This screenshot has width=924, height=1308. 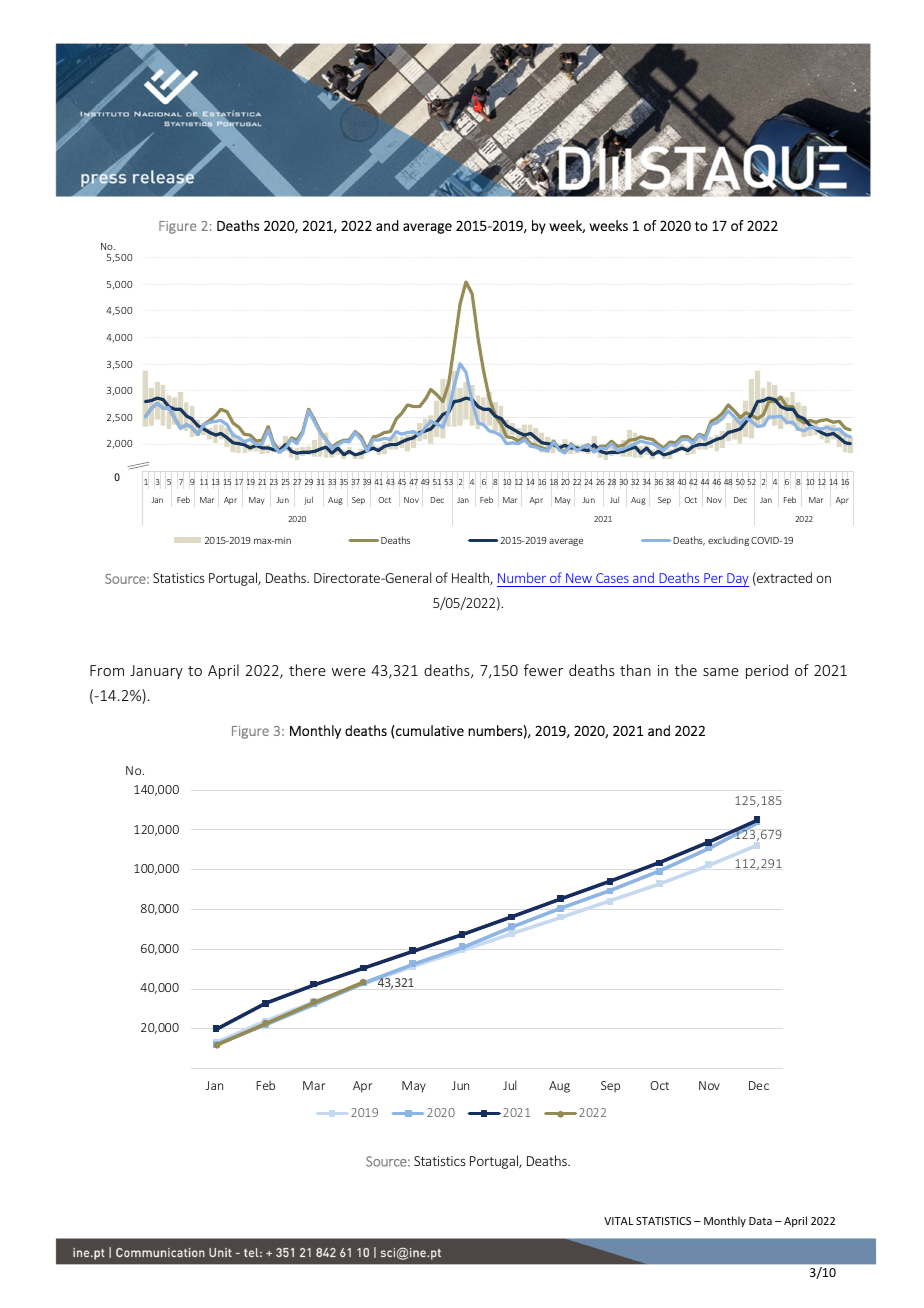 What do you see at coordinates (429, 730) in the screenshot?
I see `cumulative` at bounding box center [429, 730].
